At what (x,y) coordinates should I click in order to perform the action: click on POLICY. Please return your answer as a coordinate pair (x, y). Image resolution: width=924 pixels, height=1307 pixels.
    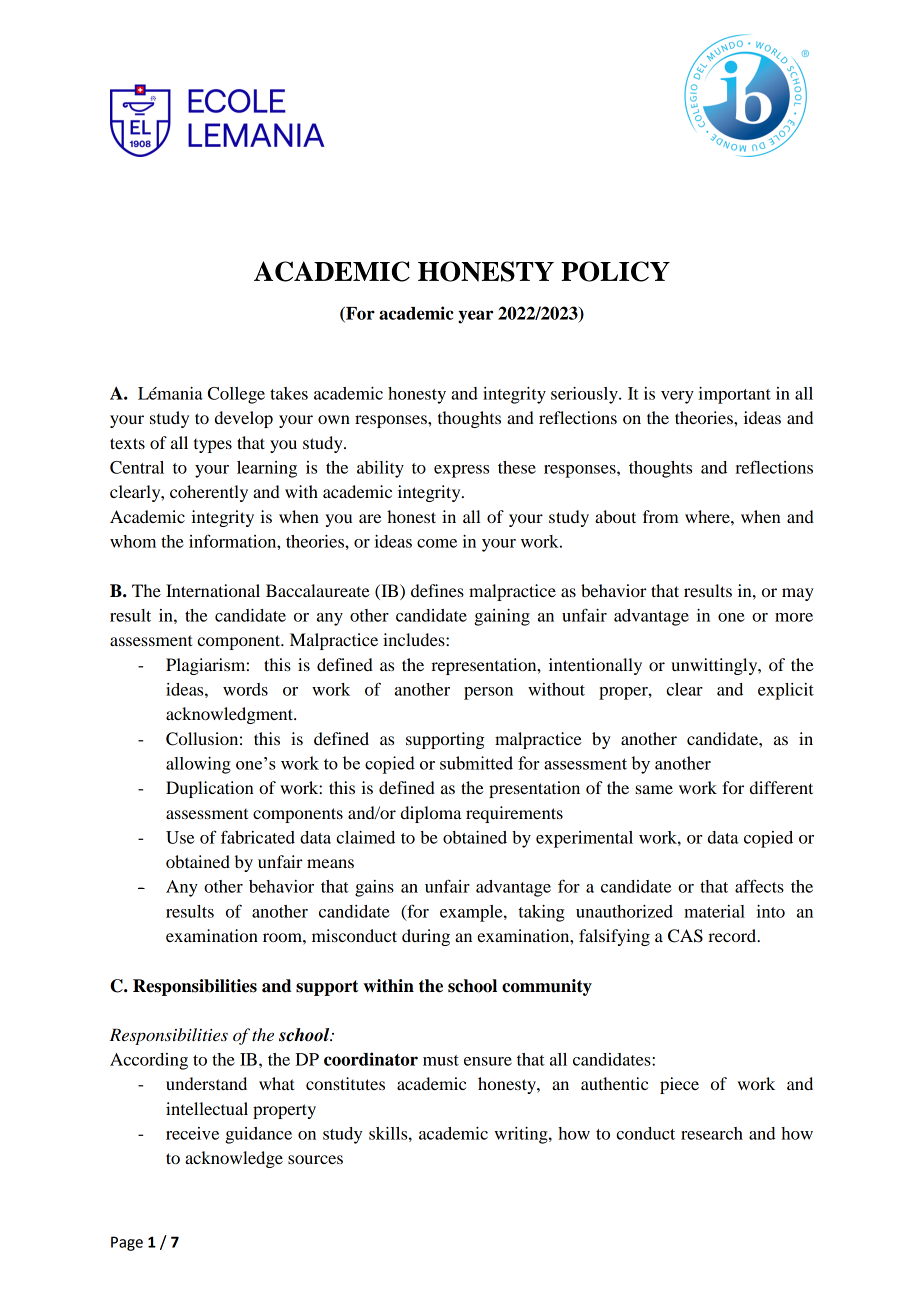
    Looking at the image, I should click on (615, 271).
